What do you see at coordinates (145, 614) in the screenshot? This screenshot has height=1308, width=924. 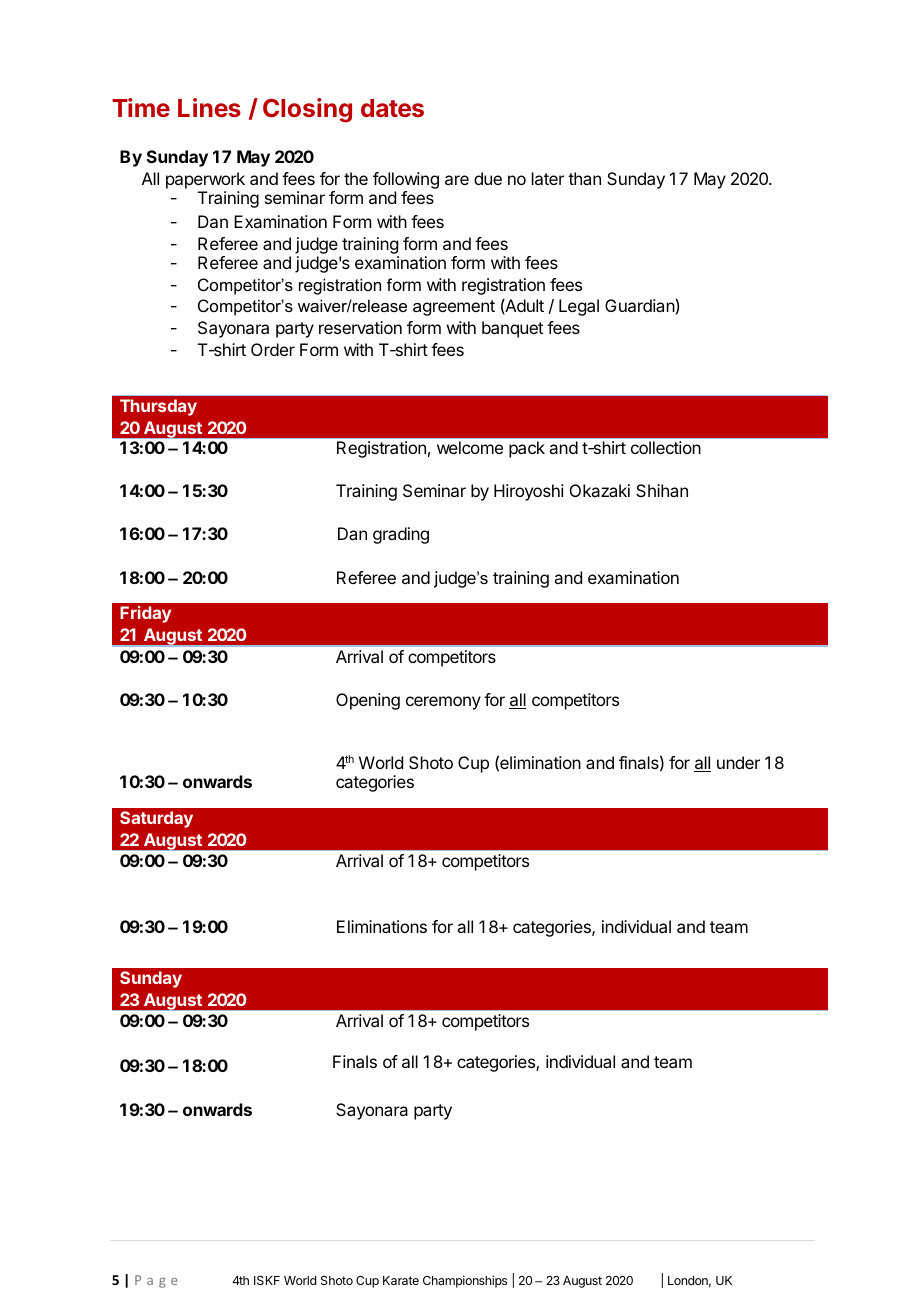 I see `Friday` at bounding box center [145, 614].
